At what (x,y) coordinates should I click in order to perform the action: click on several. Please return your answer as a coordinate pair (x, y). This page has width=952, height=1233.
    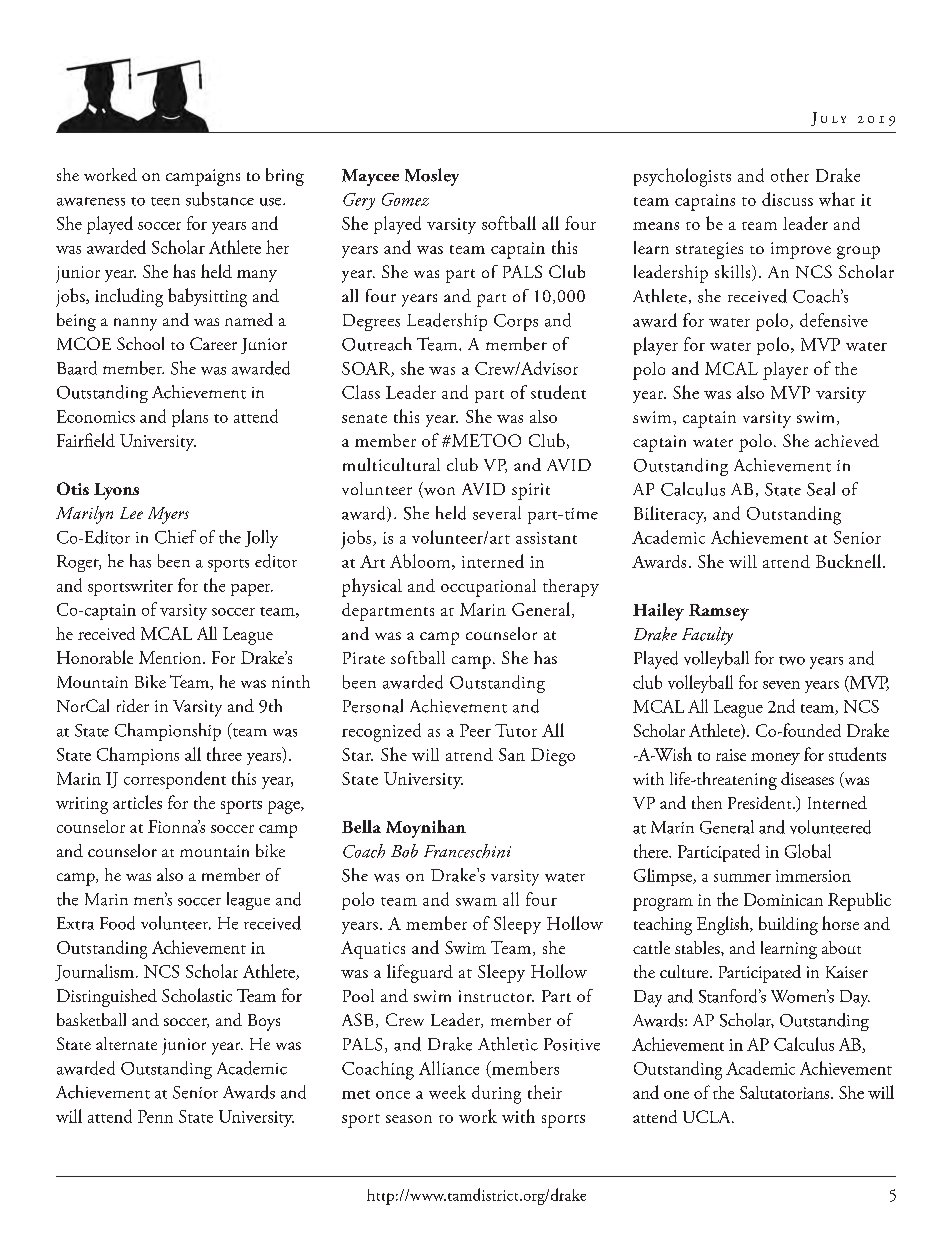
    Looking at the image, I should click on (497, 513).
